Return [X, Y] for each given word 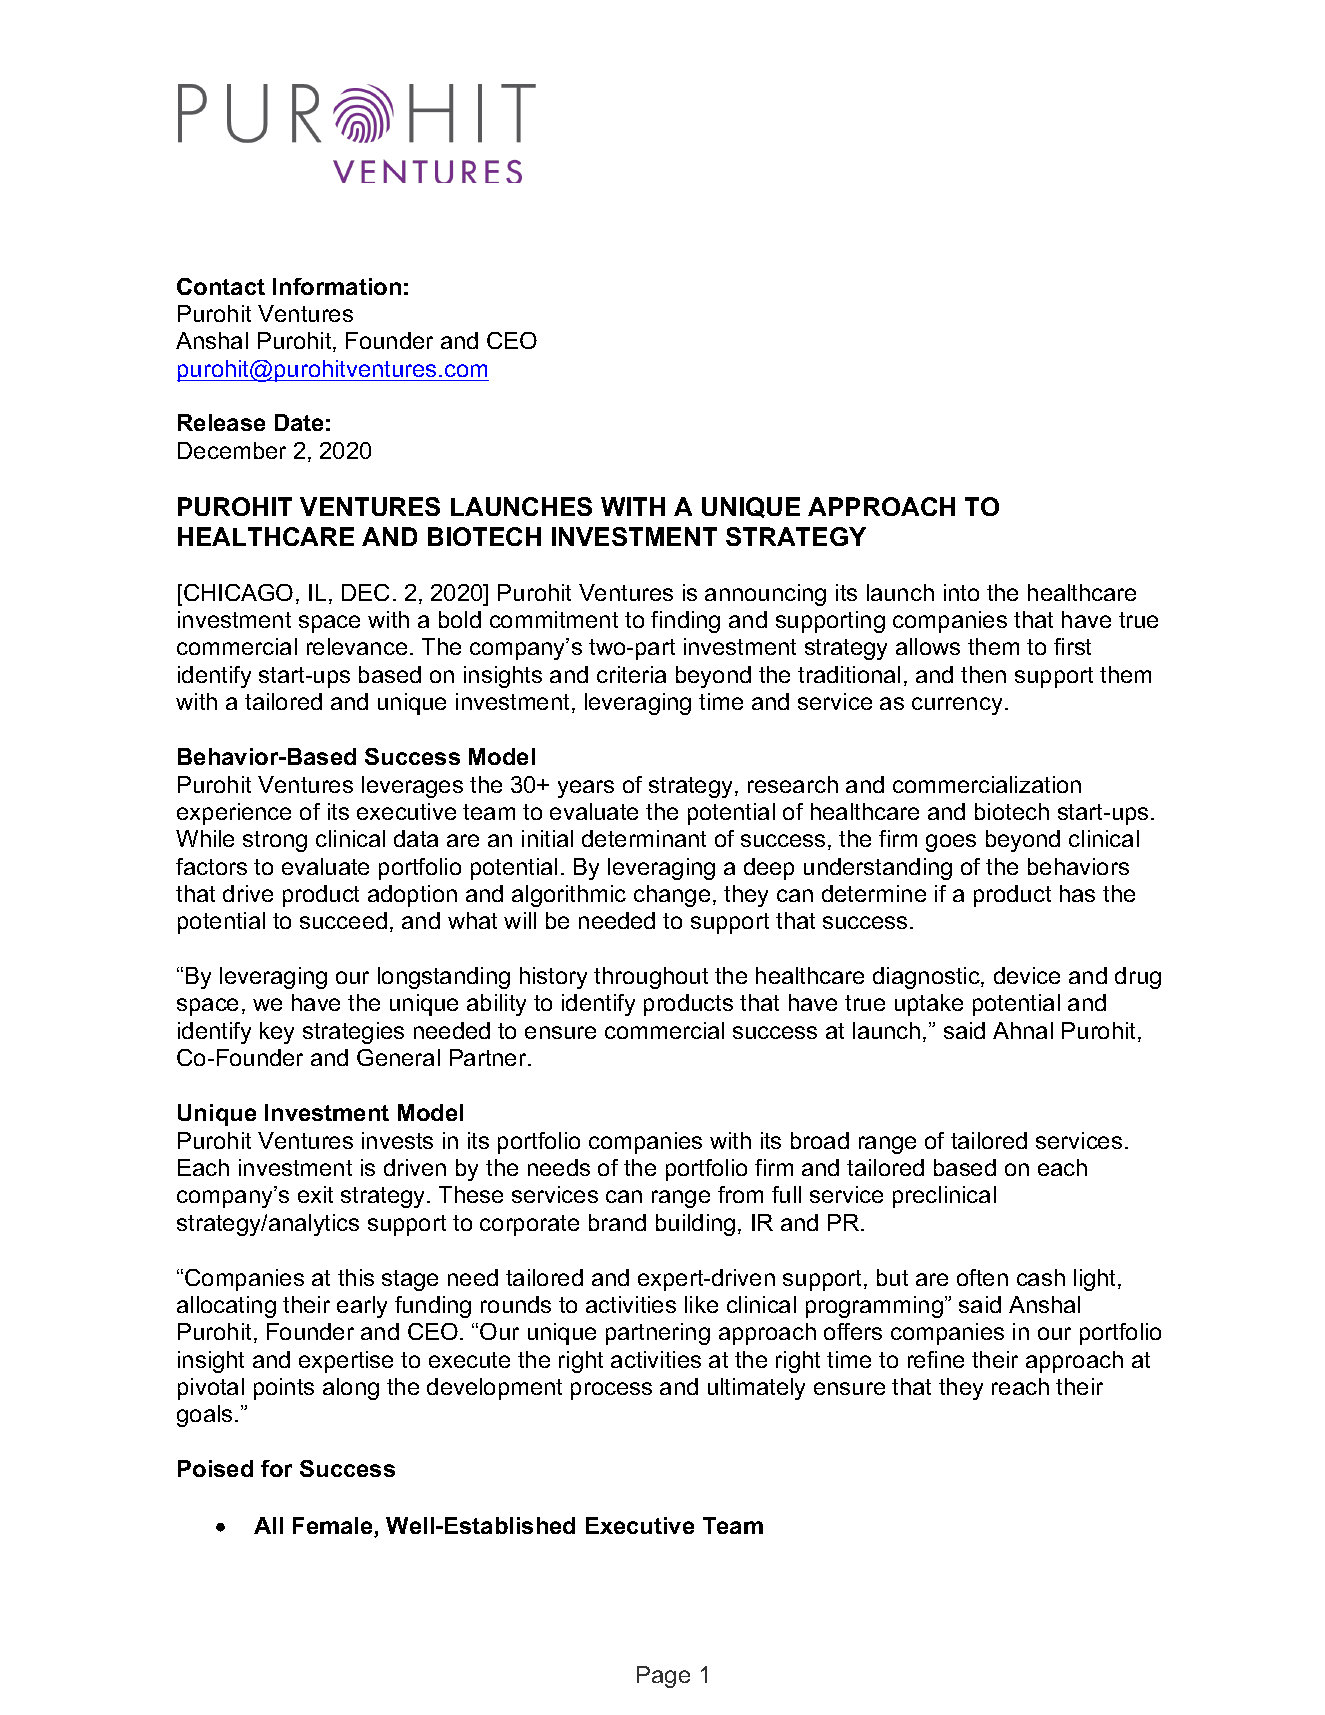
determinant [644, 838]
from [740, 1194]
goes [951, 843]
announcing [765, 595]
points [284, 1389]
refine [936, 1359]
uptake [929, 1005]
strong [275, 841]
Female [334, 1527]
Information [337, 286]
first [1072, 646]
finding [685, 622]
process [611, 1391]
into [961, 592]
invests [397, 1140]
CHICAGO [238, 592]
